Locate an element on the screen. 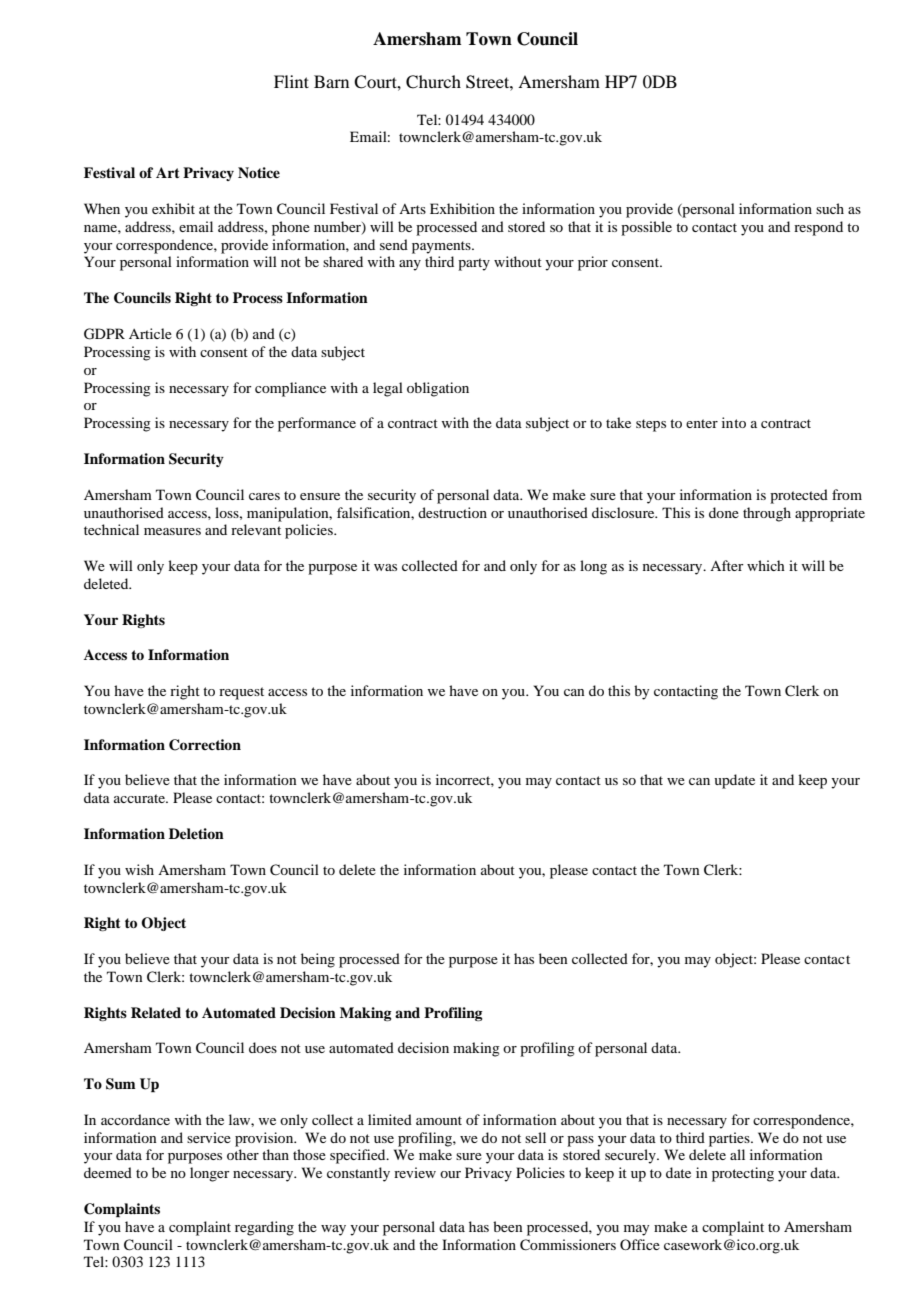 The height and width of the screenshot is (1307, 924). through is located at coordinates (767, 514).
